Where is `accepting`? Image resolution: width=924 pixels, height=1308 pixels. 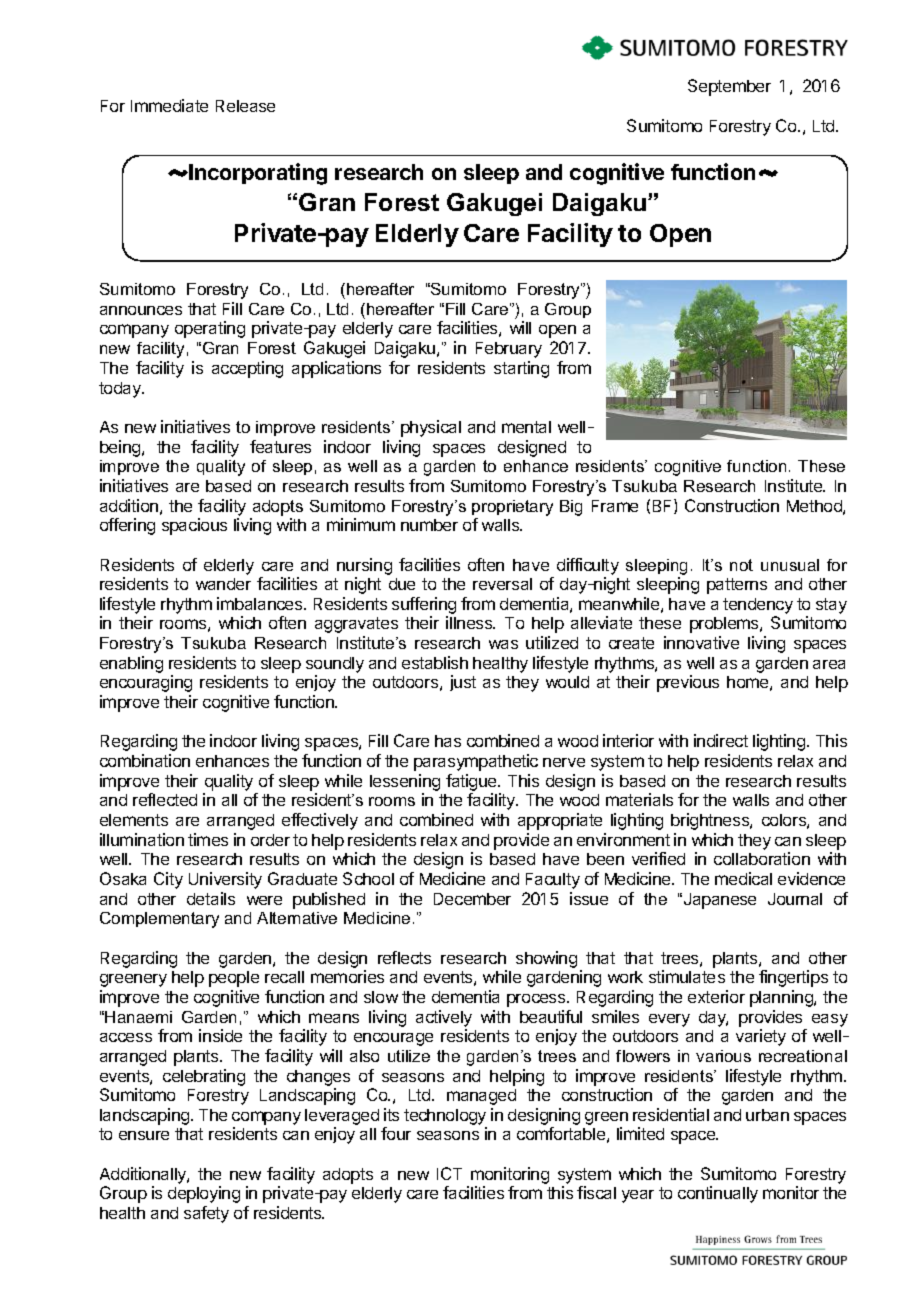
accepting is located at coordinates (247, 369).
